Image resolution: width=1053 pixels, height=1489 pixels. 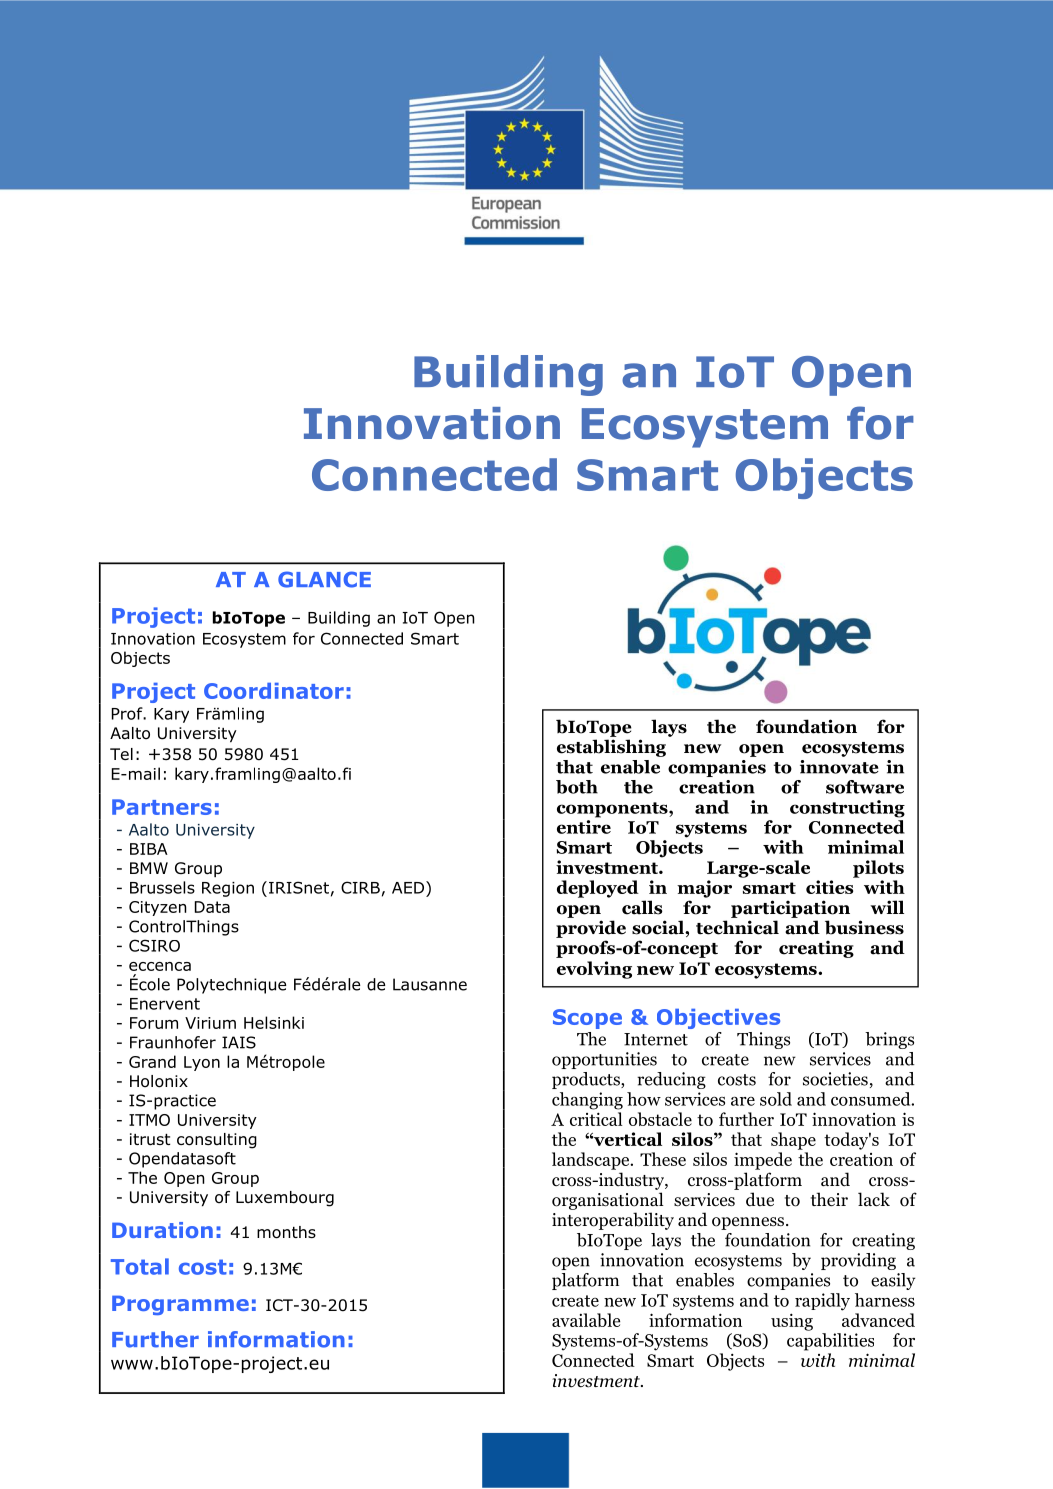 What do you see at coordinates (835, 1079) in the screenshot?
I see `societies` at bounding box center [835, 1079].
